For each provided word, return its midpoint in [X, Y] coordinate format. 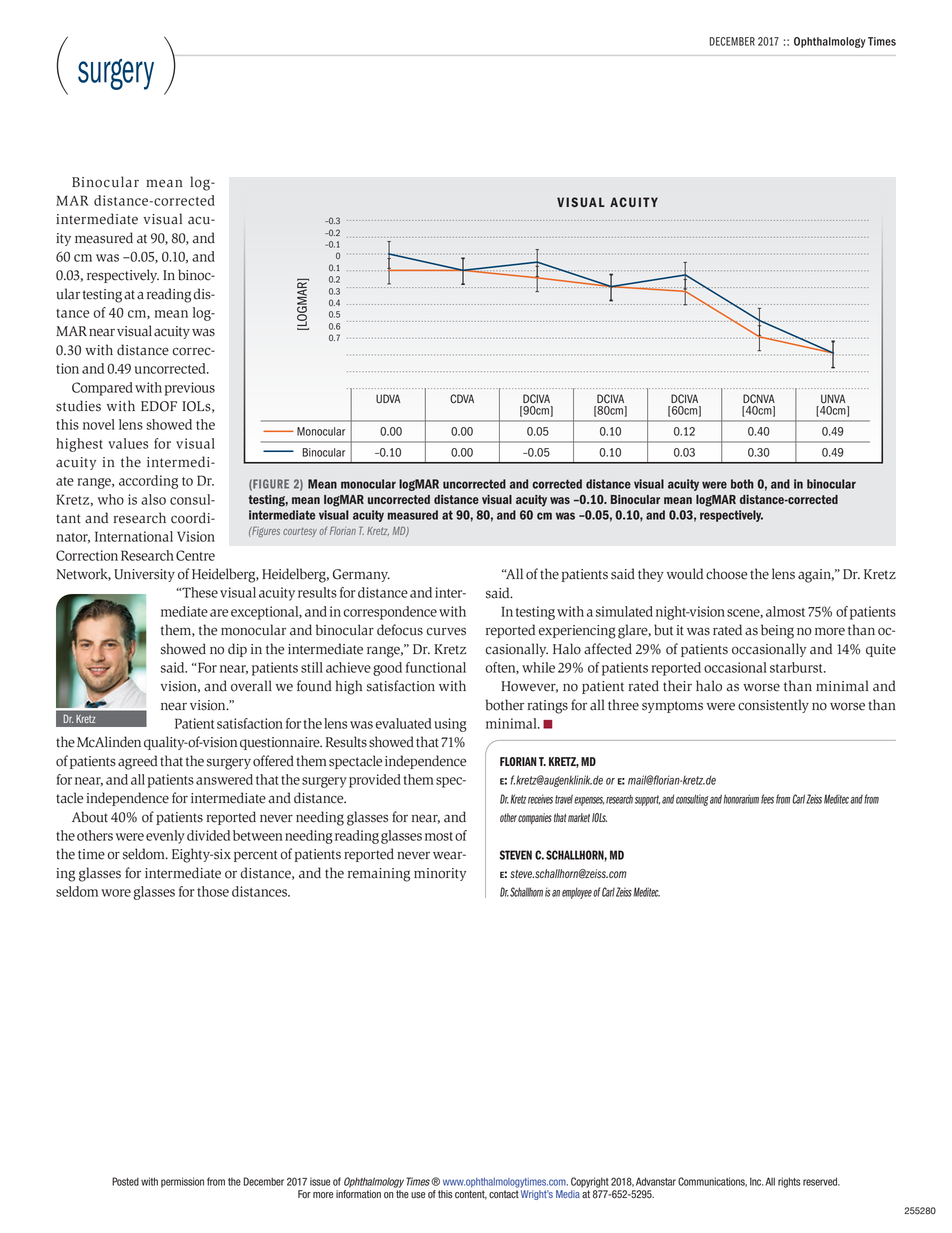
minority [440, 874]
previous [190, 389]
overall [251, 686]
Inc [756, 1181]
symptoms [672, 707]
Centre [195, 555]
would [685, 574]
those [213, 891]
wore [116, 893]
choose [726, 574]
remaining [379, 875]
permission [182, 1182]
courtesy [300, 532]
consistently [773, 706]
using [450, 725]
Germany [361, 575]
